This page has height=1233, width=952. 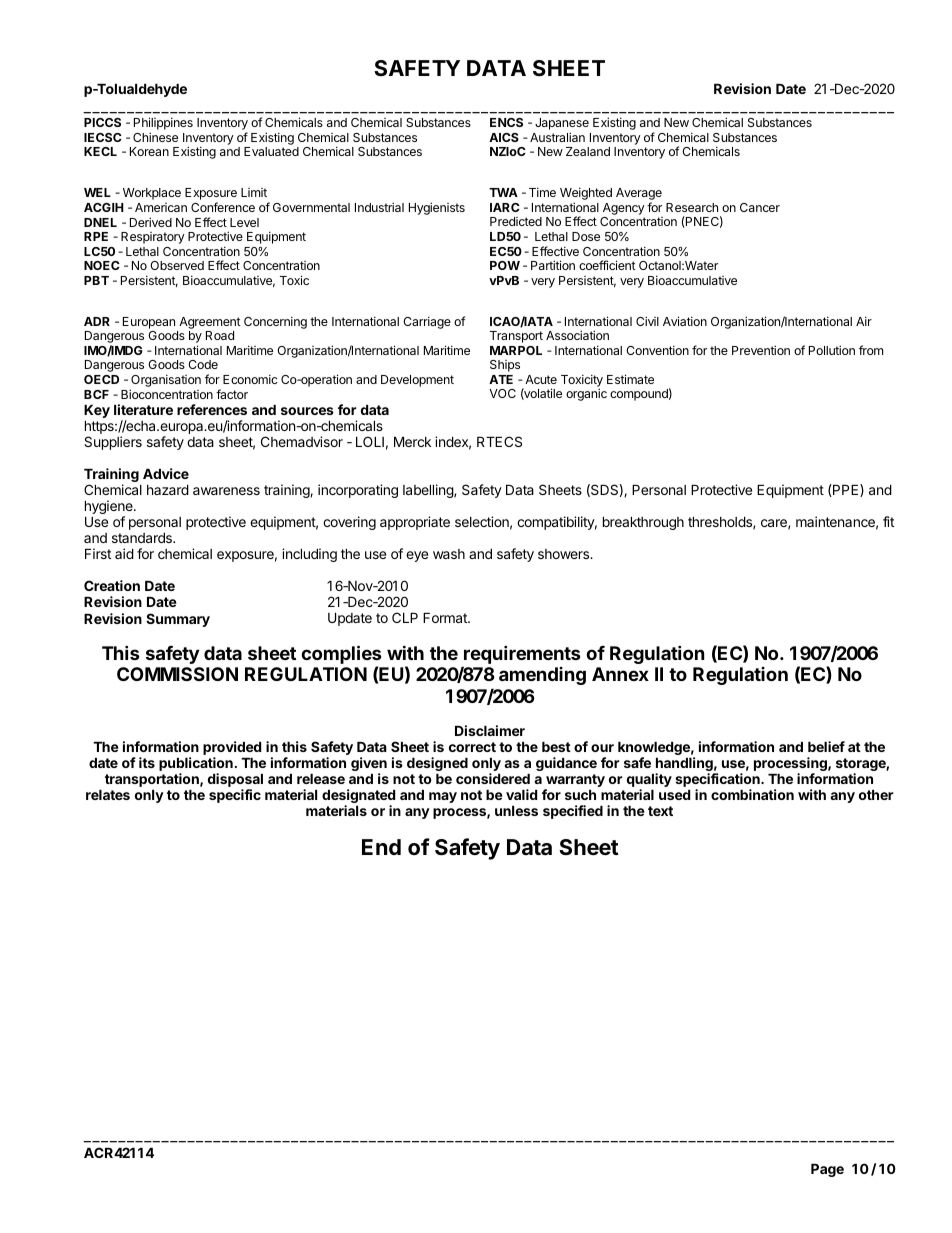 I want to click on Korean, so click(x=149, y=151).
